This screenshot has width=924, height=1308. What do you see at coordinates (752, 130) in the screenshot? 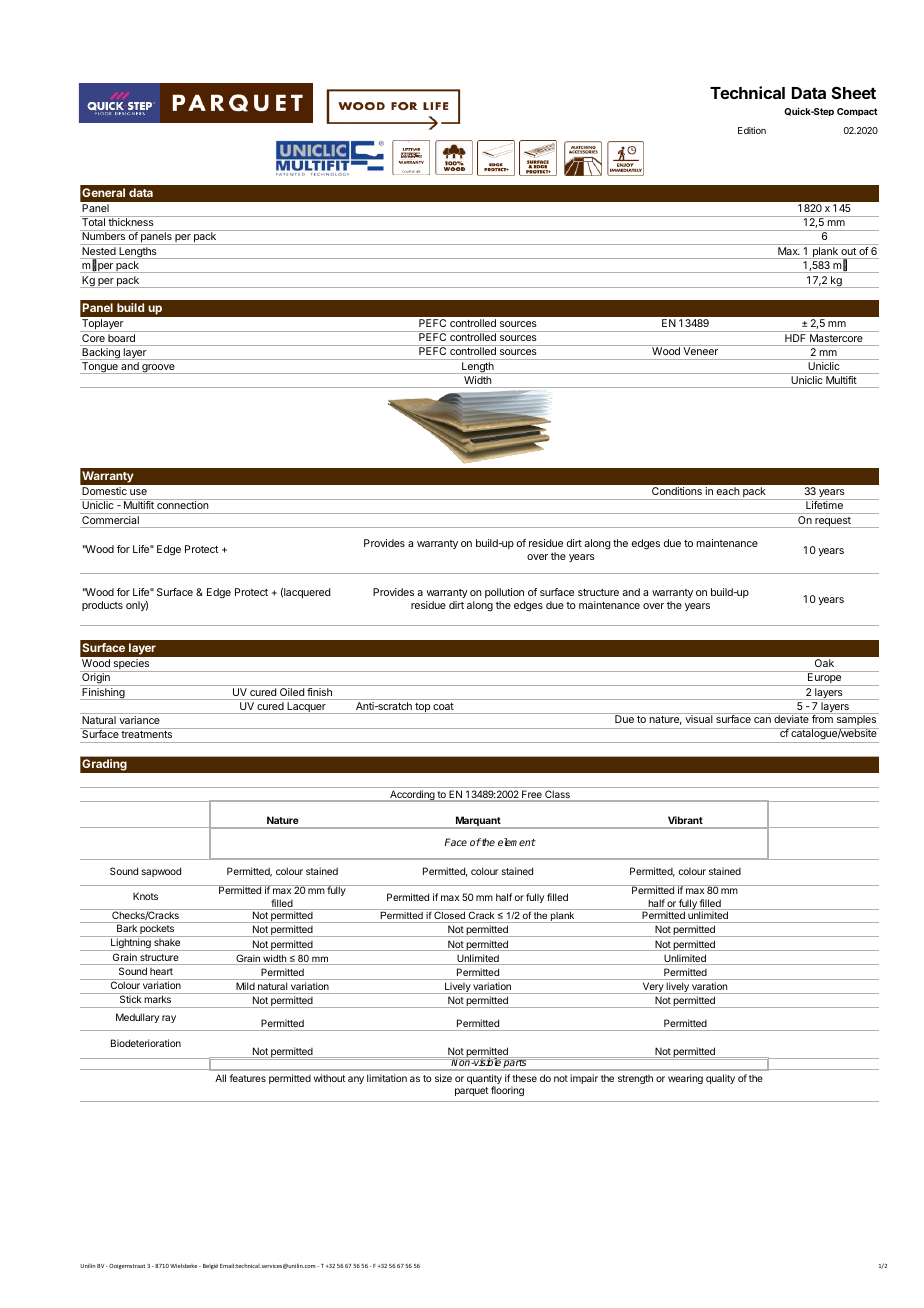
I see `Edition` at bounding box center [752, 130].
